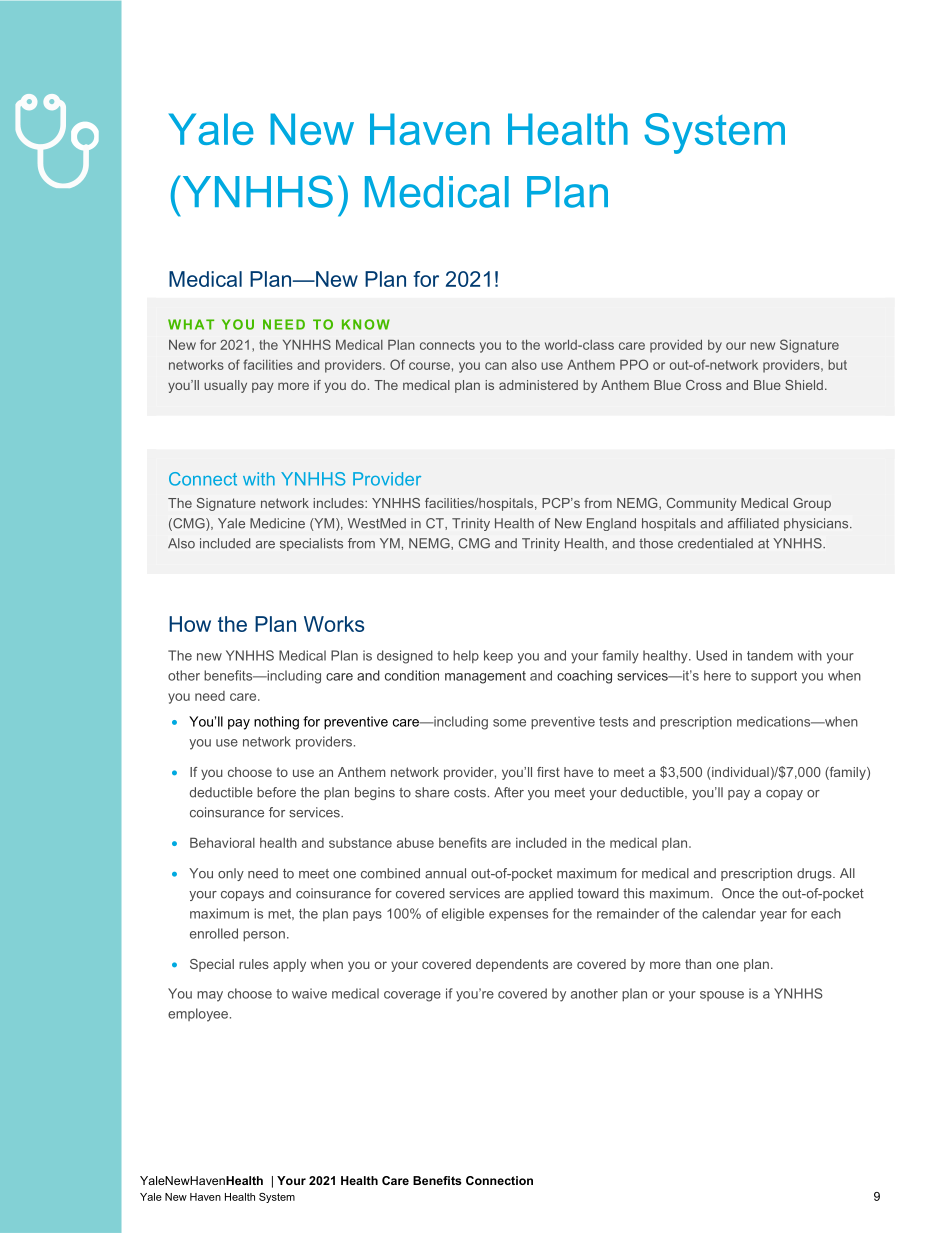 The image size is (952, 1233). Describe the element at coordinates (225, 386) in the screenshot. I see `usually` at that location.
